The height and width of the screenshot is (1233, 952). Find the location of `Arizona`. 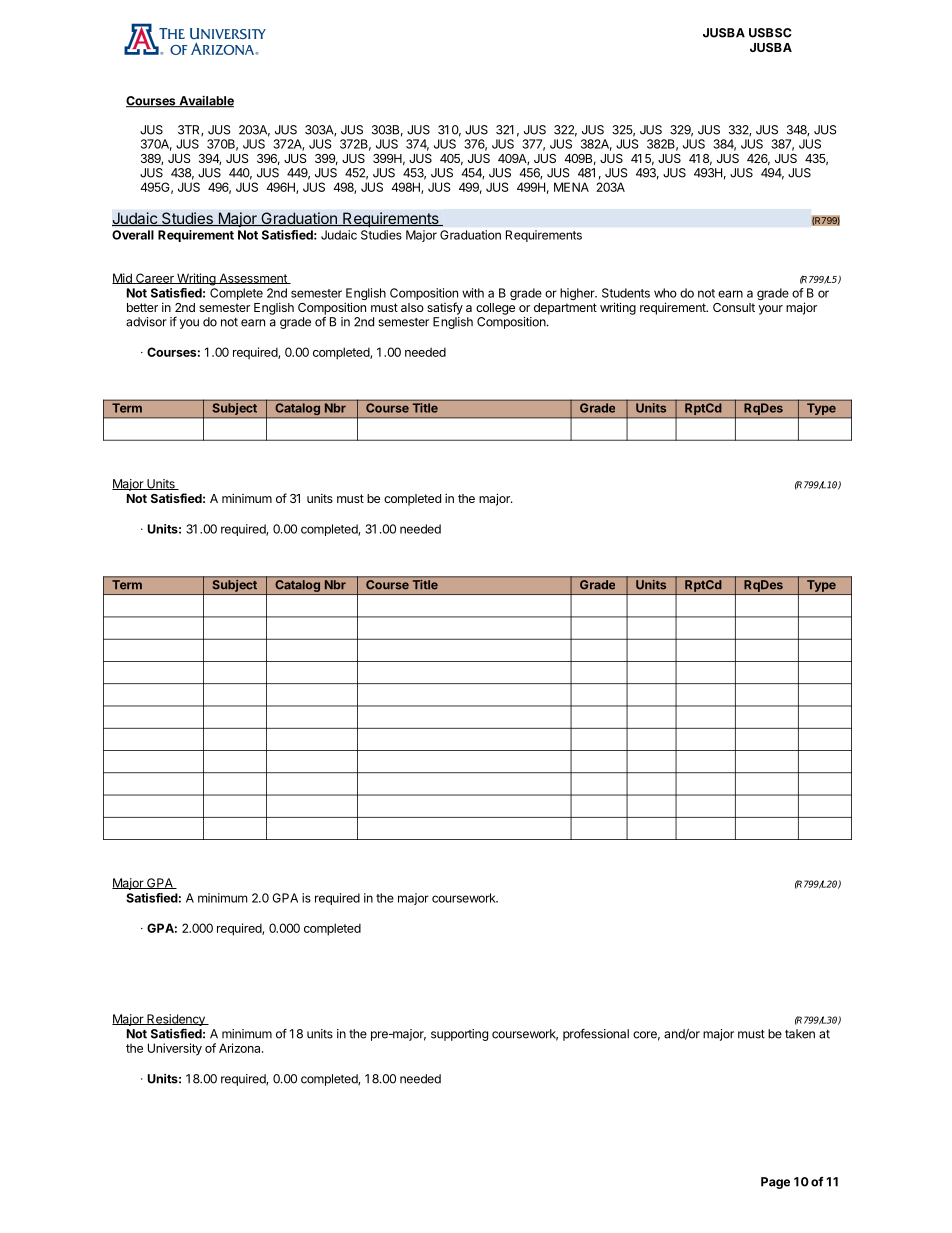

Arizona is located at coordinates (241, 1048).
